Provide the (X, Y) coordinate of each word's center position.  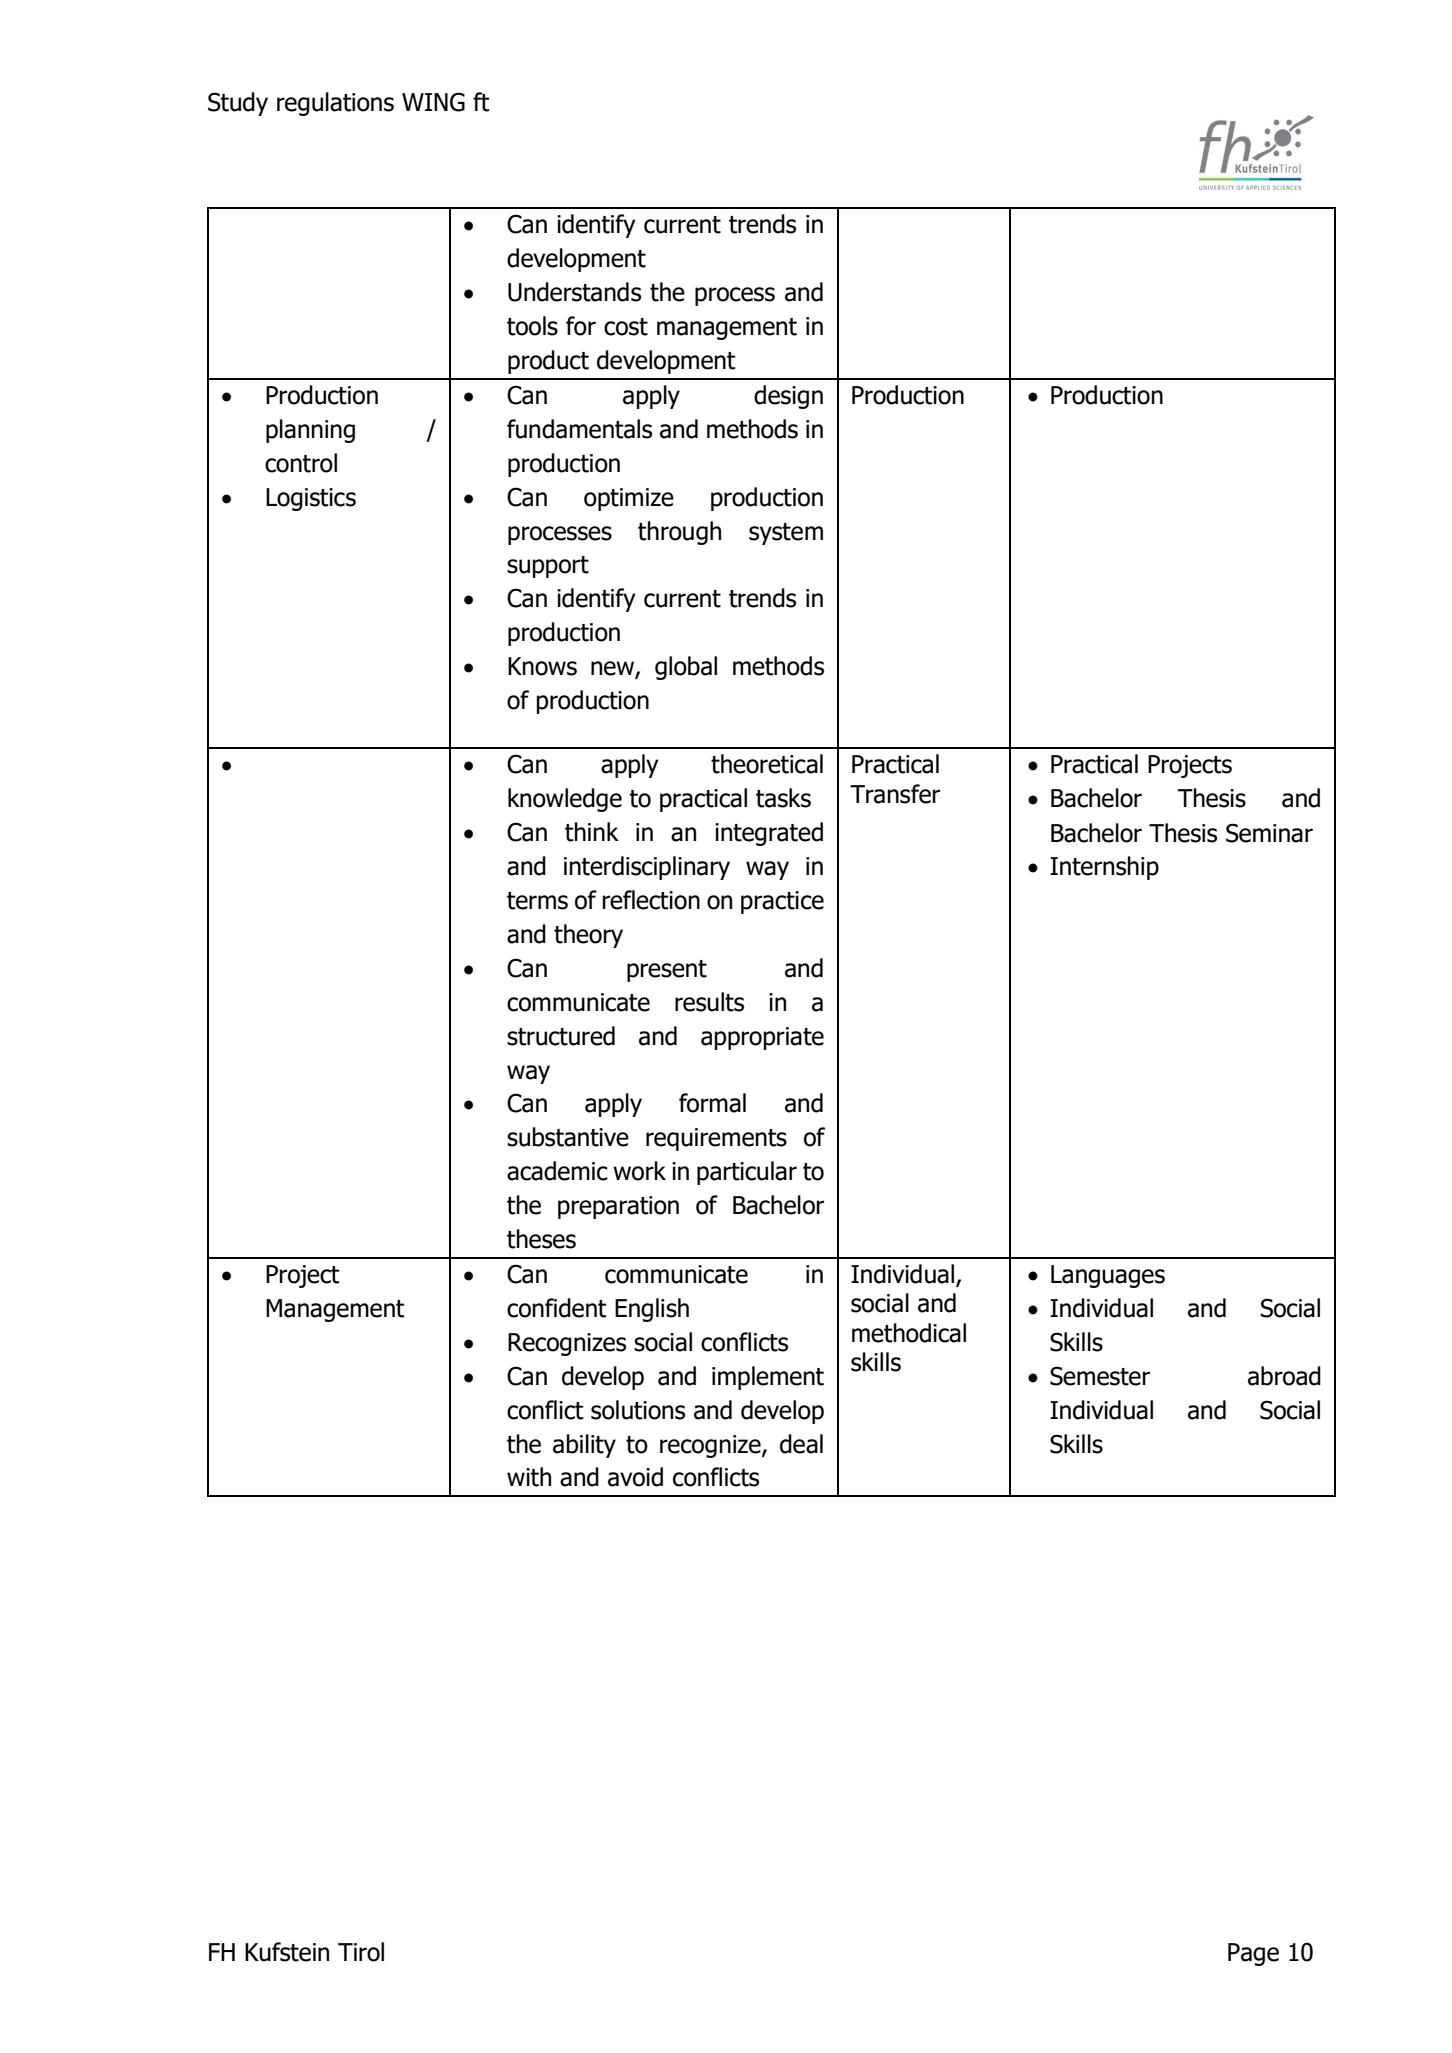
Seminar (1269, 833)
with (529, 1477)
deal (801, 1444)
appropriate (762, 1038)
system (786, 534)
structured (561, 1036)
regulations (335, 104)
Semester (1100, 1376)
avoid (635, 1477)
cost (626, 327)
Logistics (311, 499)
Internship (1104, 868)
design (788, 397)
